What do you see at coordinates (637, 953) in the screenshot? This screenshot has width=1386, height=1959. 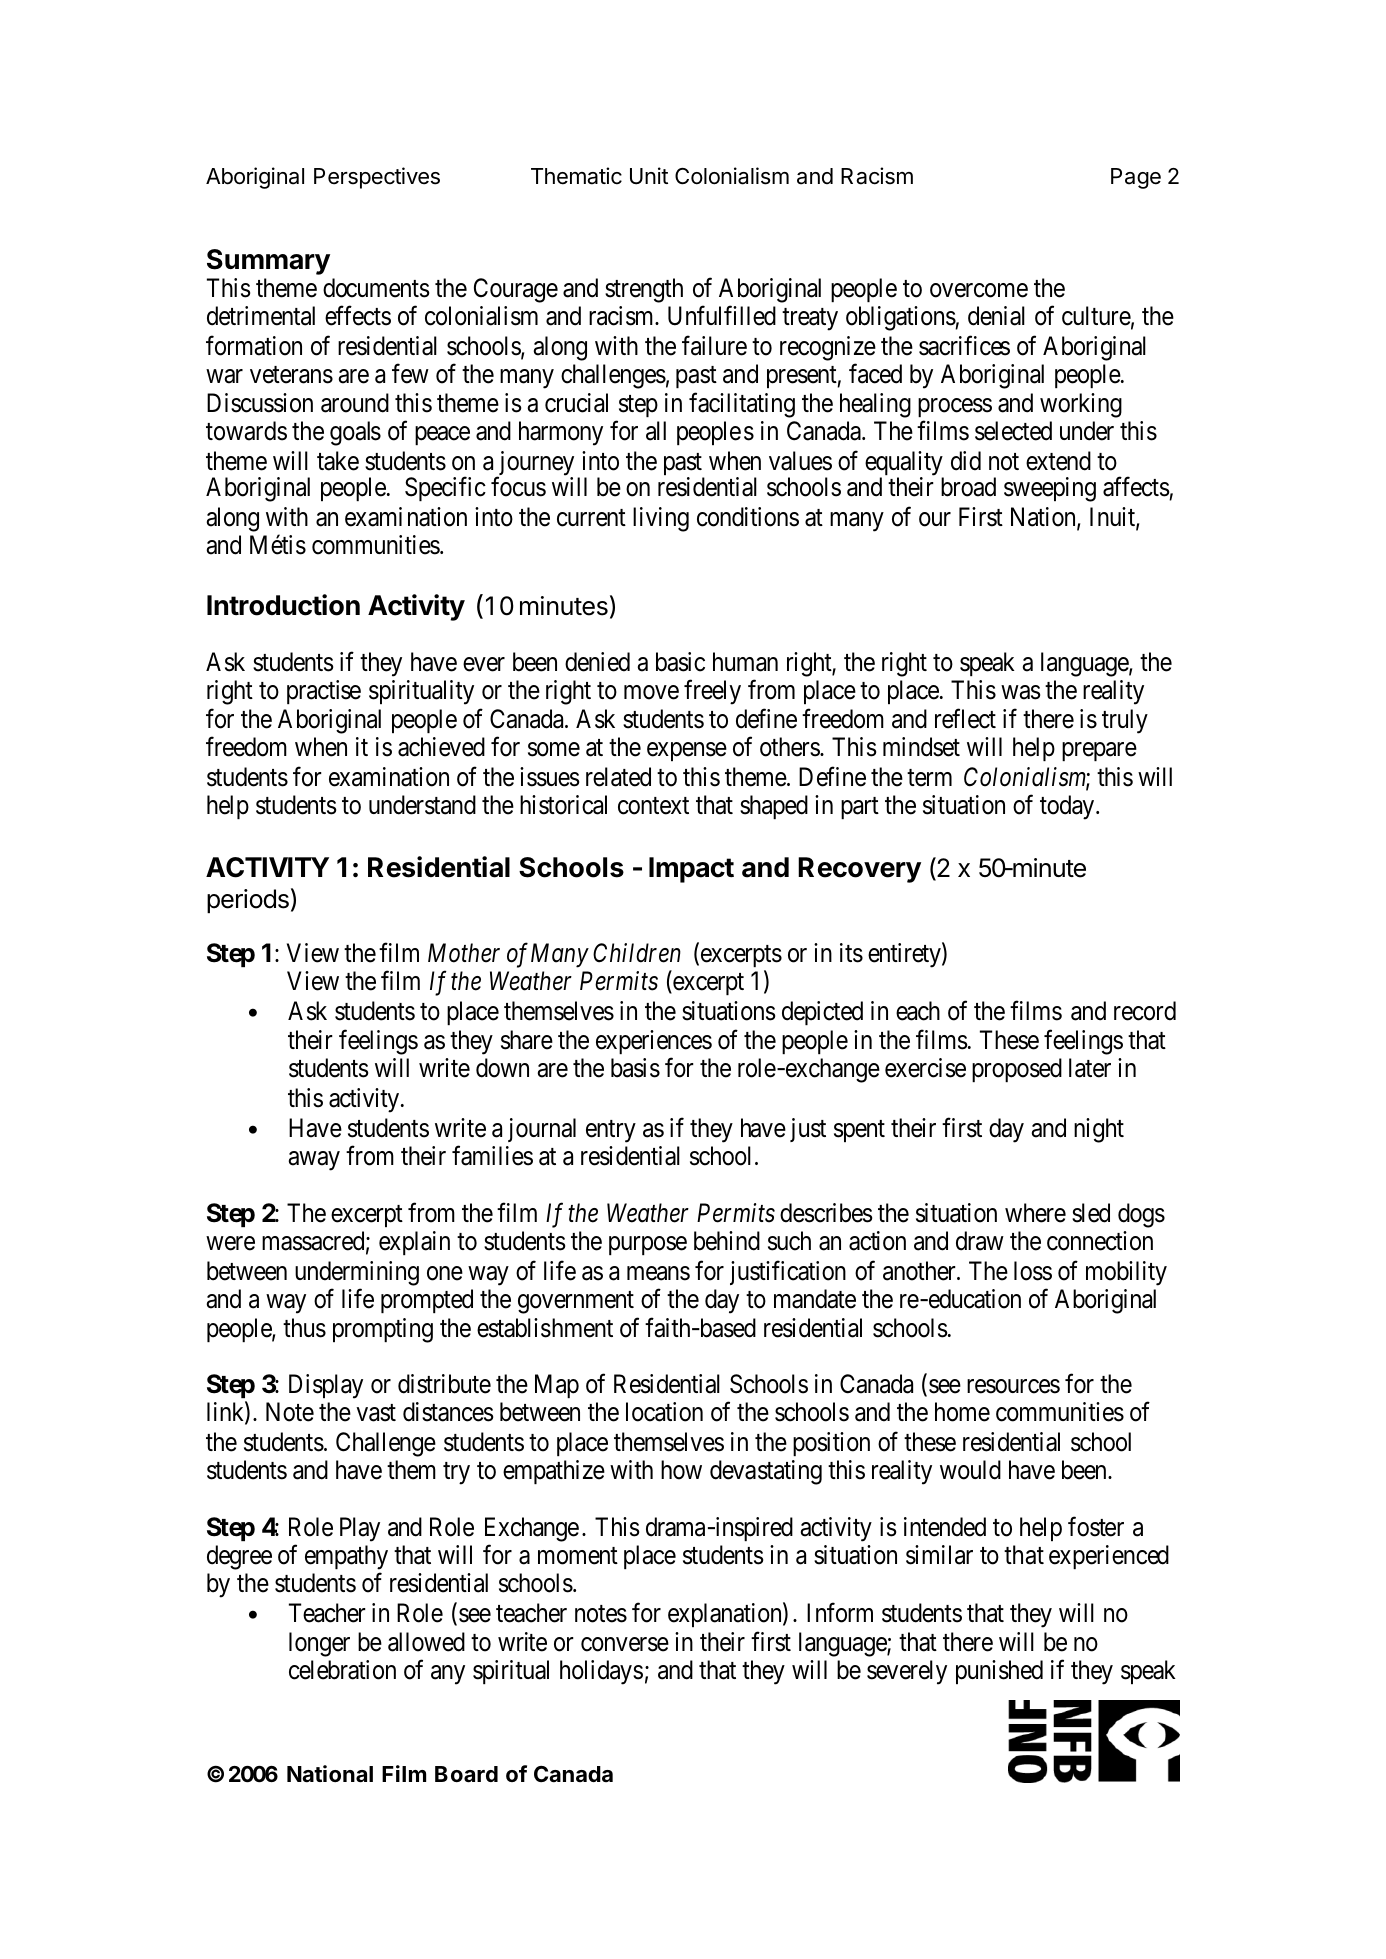 I see `Children` at bounding box center [637, 953].
